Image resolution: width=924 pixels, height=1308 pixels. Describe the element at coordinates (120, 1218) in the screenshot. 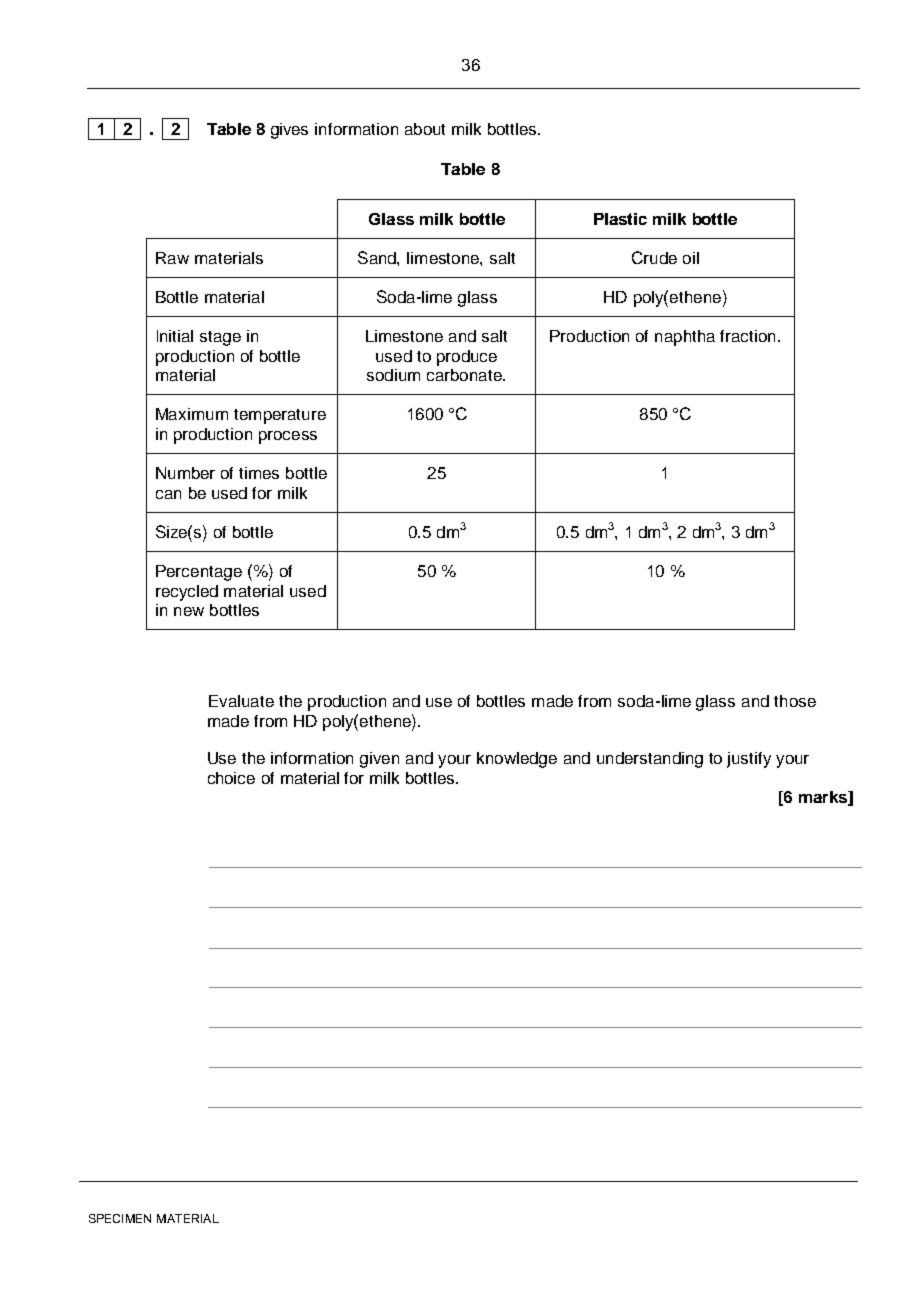

I see `SPECIMEN` at that location.
